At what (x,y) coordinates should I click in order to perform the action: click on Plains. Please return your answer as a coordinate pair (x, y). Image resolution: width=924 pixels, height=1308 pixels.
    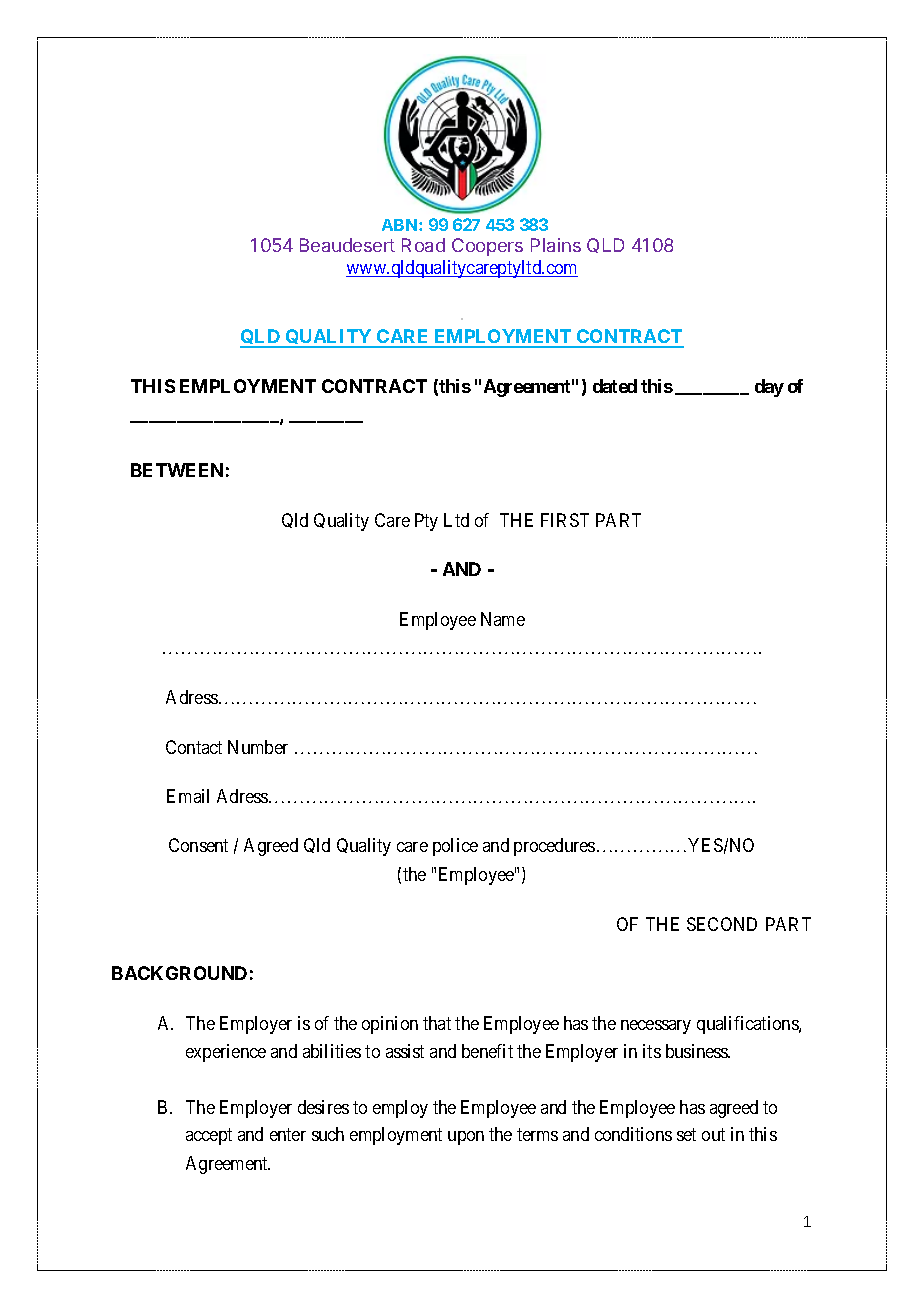
    Looking at the image, I should click on (556, 245).
